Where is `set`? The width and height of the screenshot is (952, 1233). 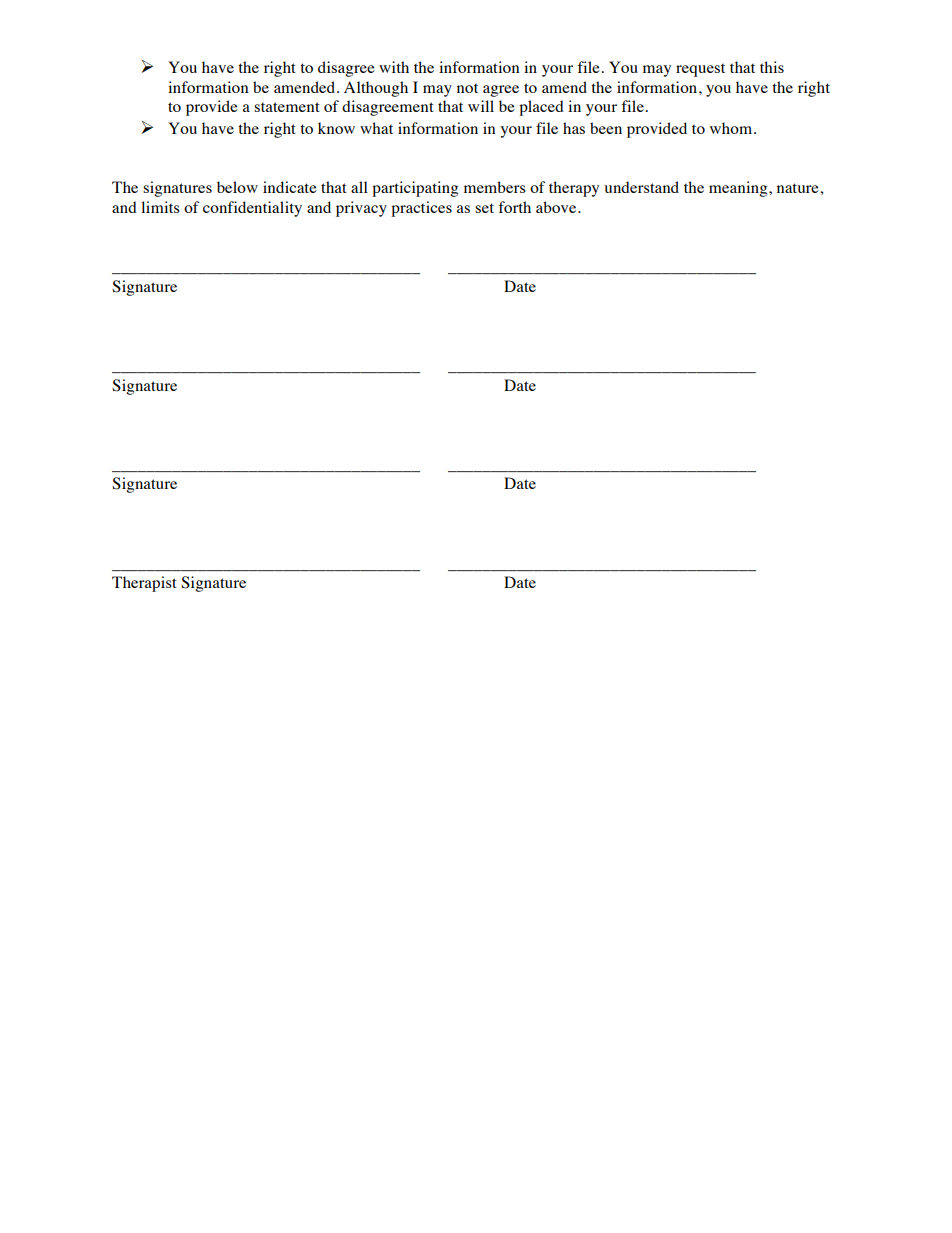 set is located at coordinates (484, 208).
